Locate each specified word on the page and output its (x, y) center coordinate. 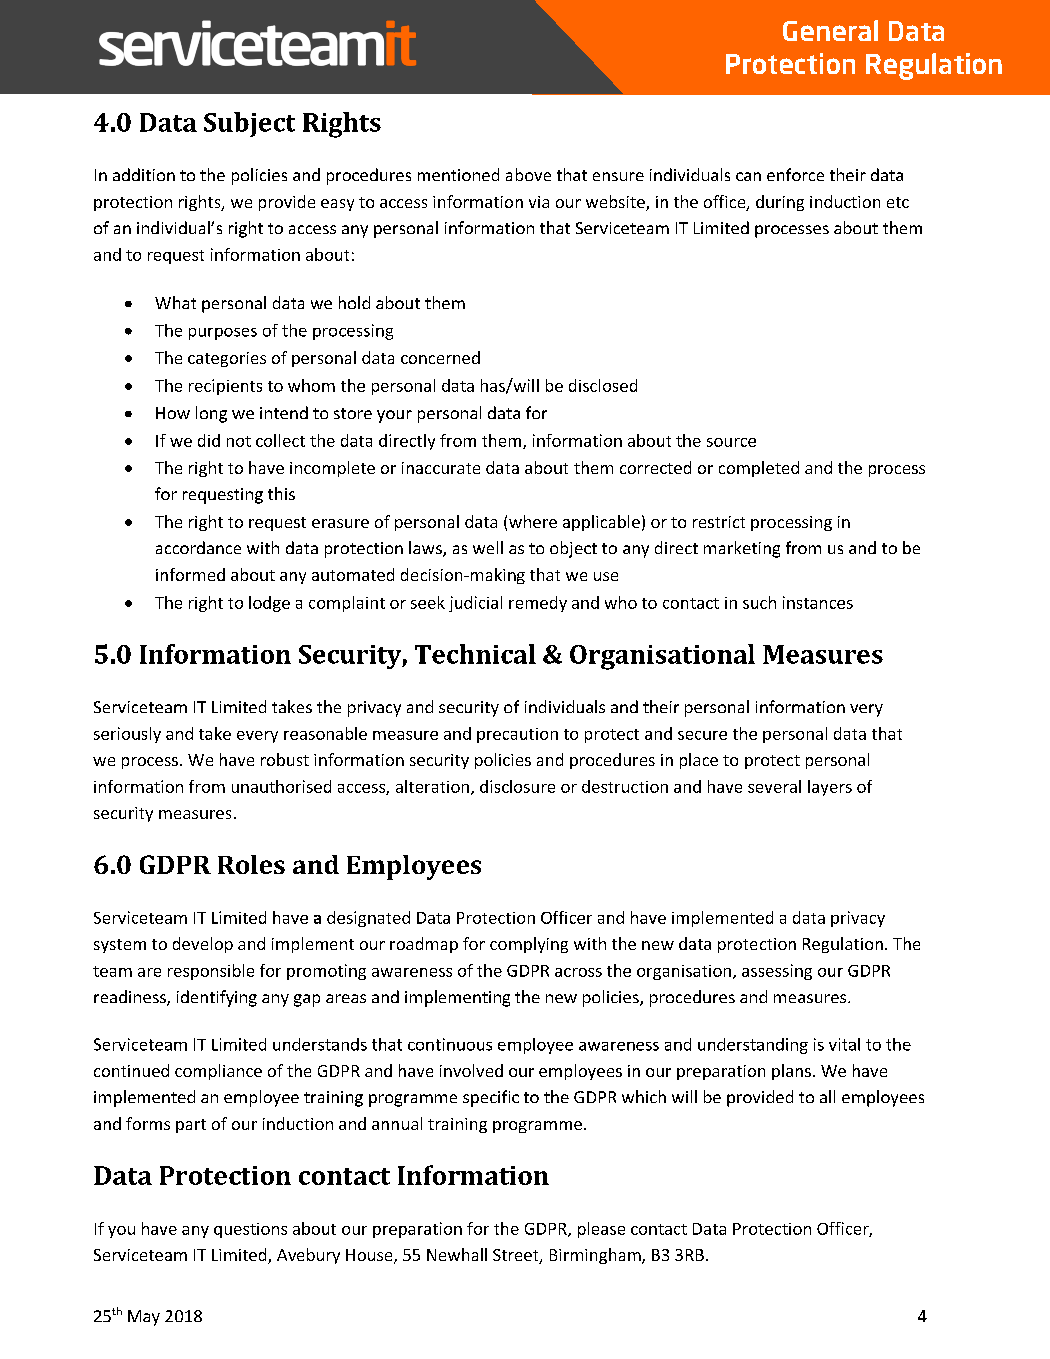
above (528, 174)
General (830, 30)
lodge (269, 604)
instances (818, 602)
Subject (249, 124)
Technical (475, 654)
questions (250, 1230)
